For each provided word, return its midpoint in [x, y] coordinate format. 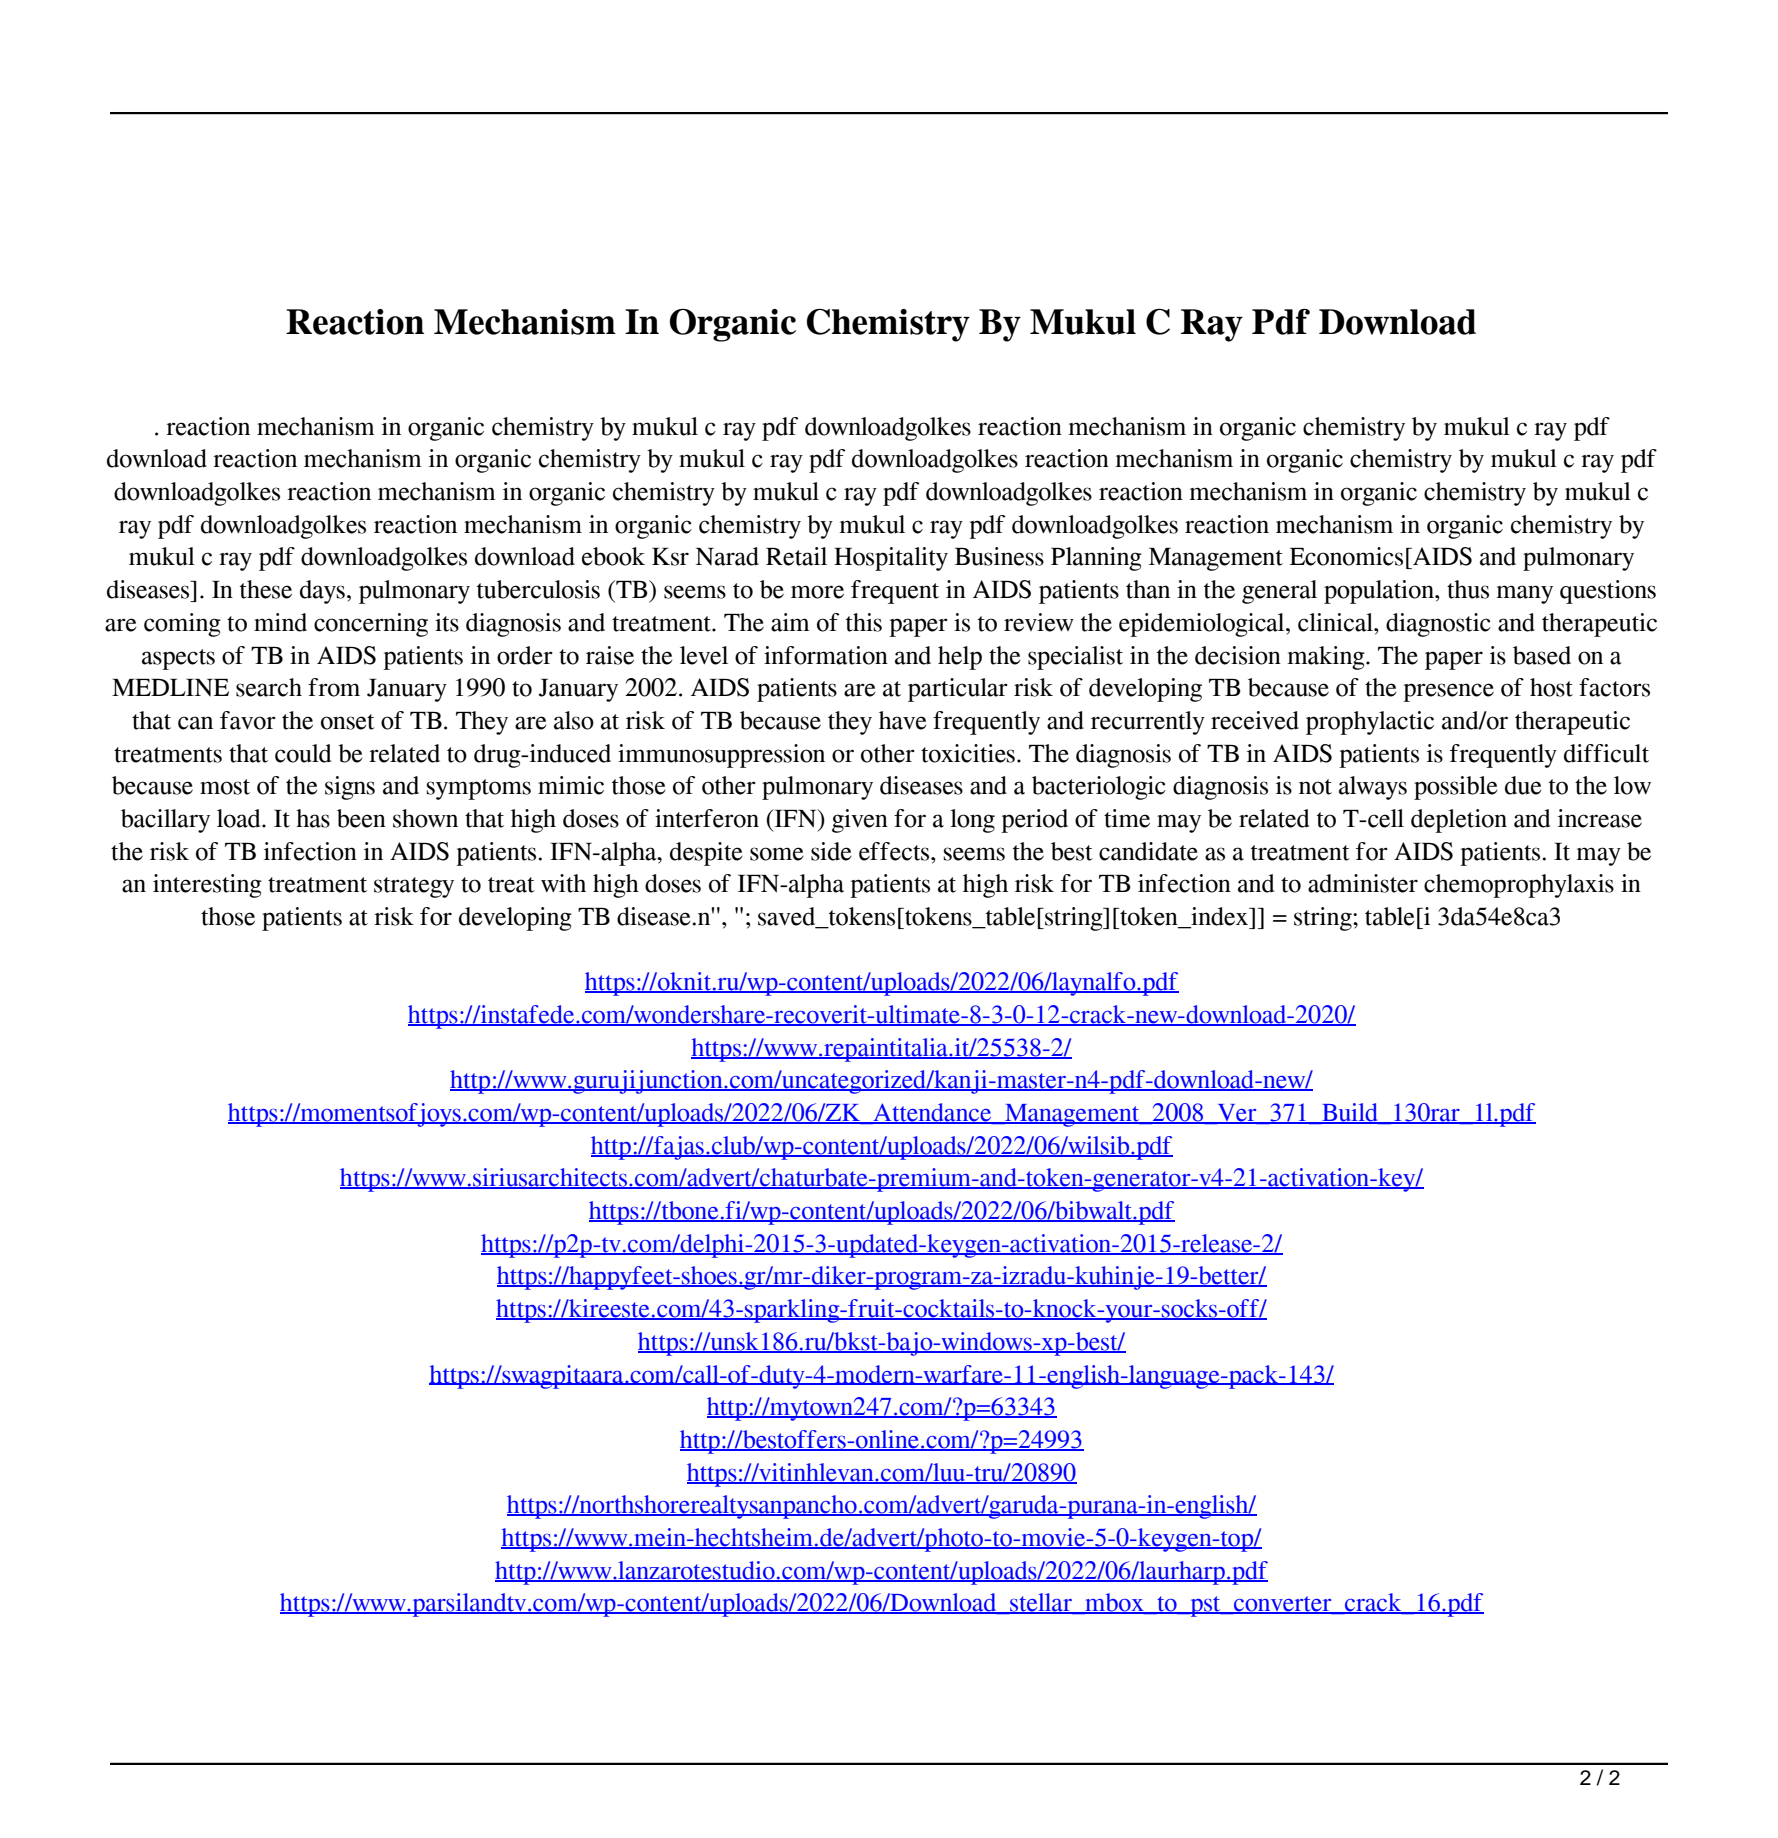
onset [348, 722]
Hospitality [891, 559]
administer [1363, 883]
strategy [414, 887]
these [266, 589]
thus [1468, 589]
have [903, 720]
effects [895, 851]
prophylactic [1370, 723]
